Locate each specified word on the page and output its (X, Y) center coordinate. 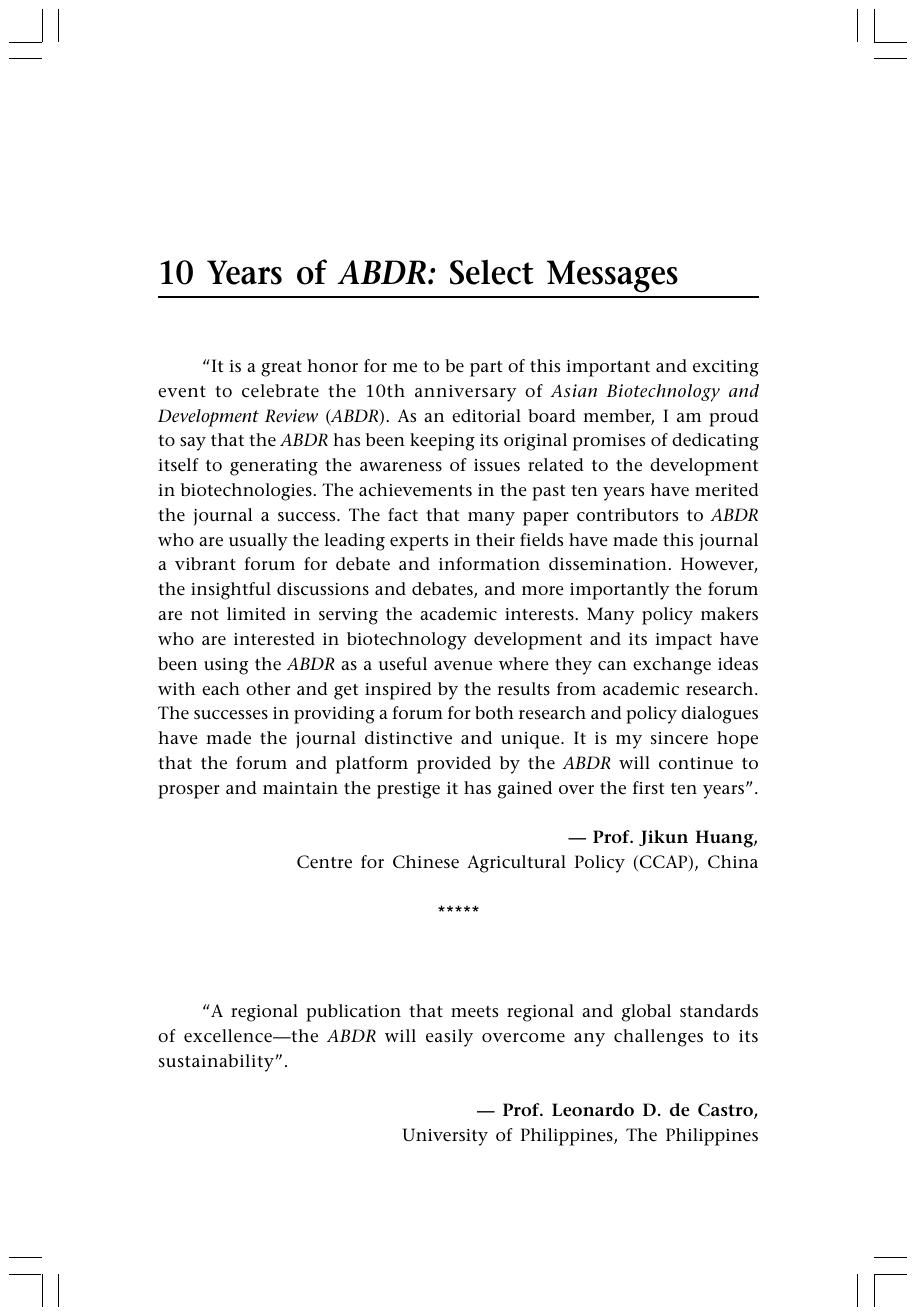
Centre (324, 862)
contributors (627, 515)
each (221, 689)
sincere (679, 738)
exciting (726, 368)
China (733, 861)
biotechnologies (246, 492)
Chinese (426, 862)
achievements (415, 490)
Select (491, 272)
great (281, 369)
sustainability (216, 1063)
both (494, 712)
